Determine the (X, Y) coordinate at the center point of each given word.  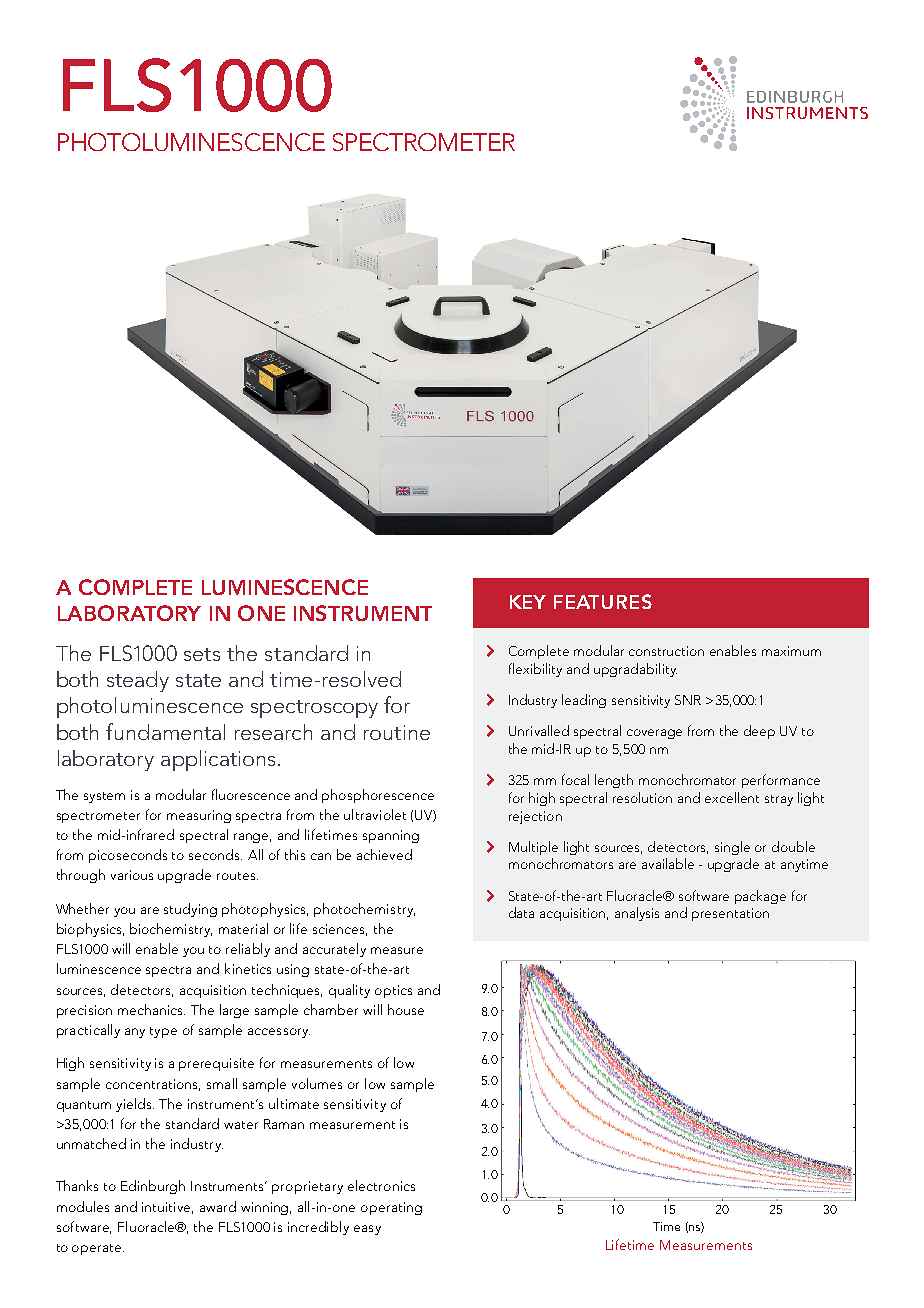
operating (391, 1208)
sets (202, 654)
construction (666, 651)
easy (367, 1230)
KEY (528, 602)
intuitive (167, 1208)
